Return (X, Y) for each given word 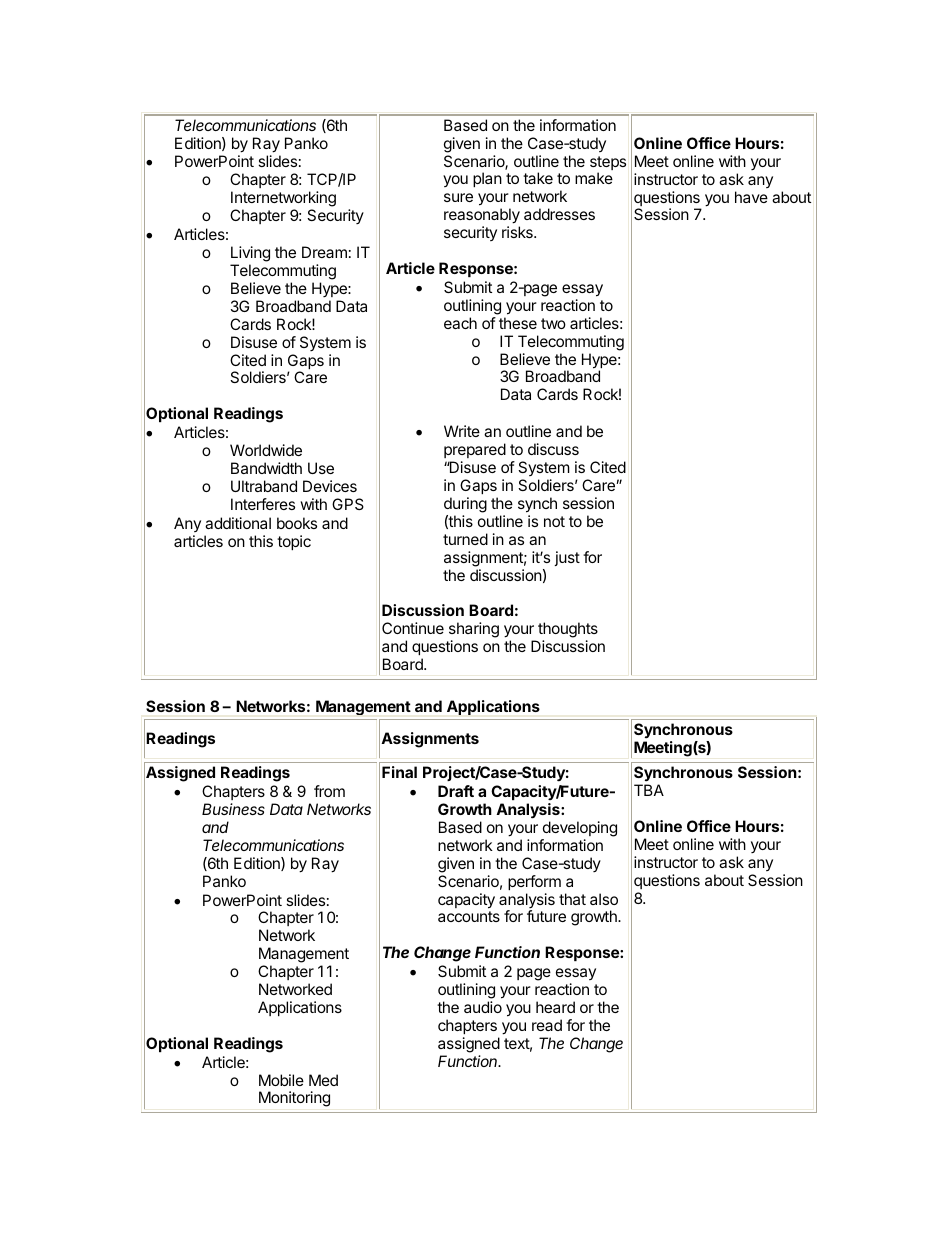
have (751, 197)
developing (580, 829)
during (465, 505)
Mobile (281, 1080)
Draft (456, 791)
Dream (324, 252)
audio (483, 1007)
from (329, 791)
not (554, 521)
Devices (330, 486)
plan (487, 179)
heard (555, 1007)
